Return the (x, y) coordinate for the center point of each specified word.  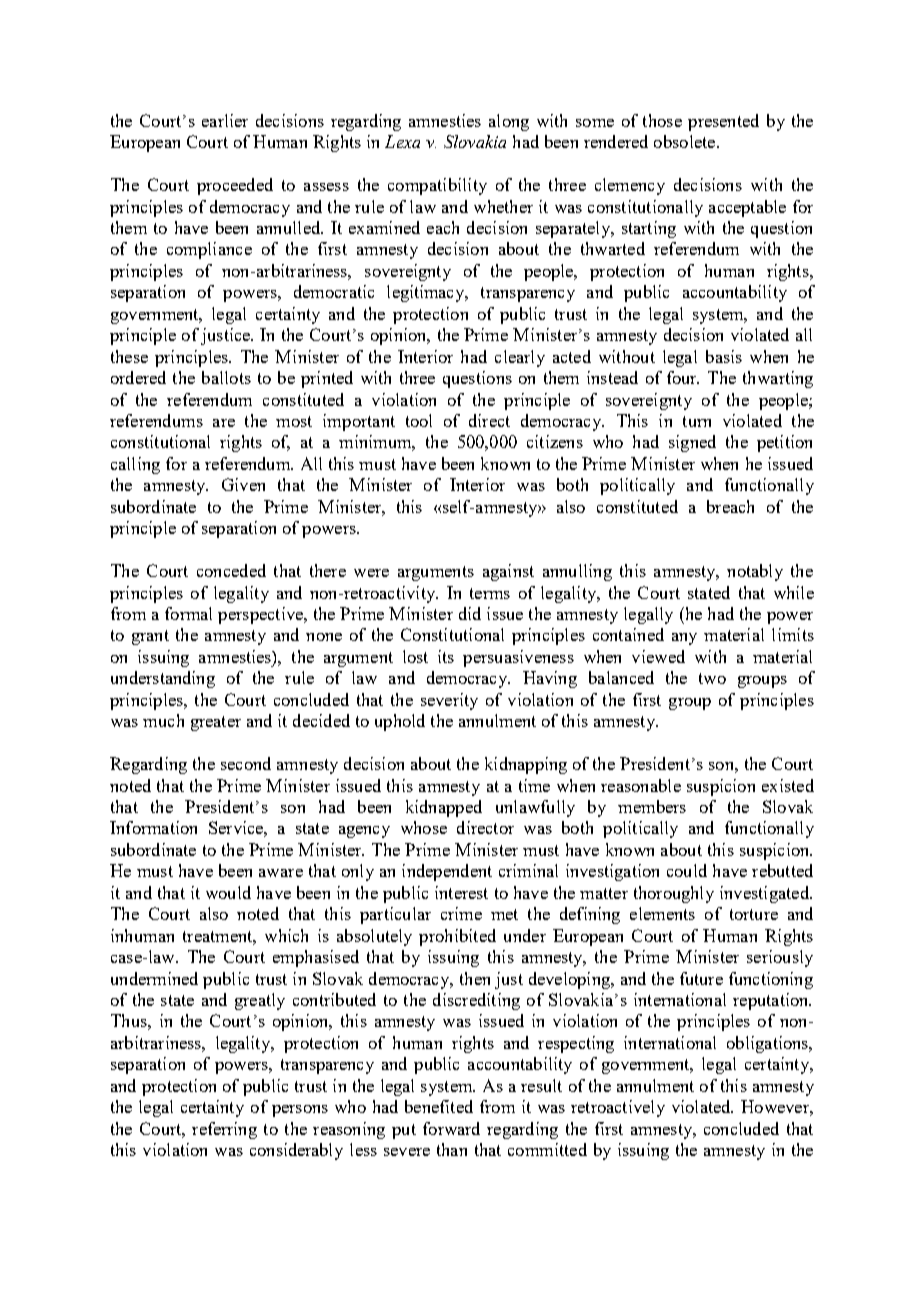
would (228, 892)
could (687, 870)
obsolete (686, 141)
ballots (226, 377)
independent (447, 872)
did (470, 613)
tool (419, 420)
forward (451, 1128)
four (683, 377)
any (684, 639)
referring (224, 1130)
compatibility (437, 186)
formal (188, 613)
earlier (225, 120)
